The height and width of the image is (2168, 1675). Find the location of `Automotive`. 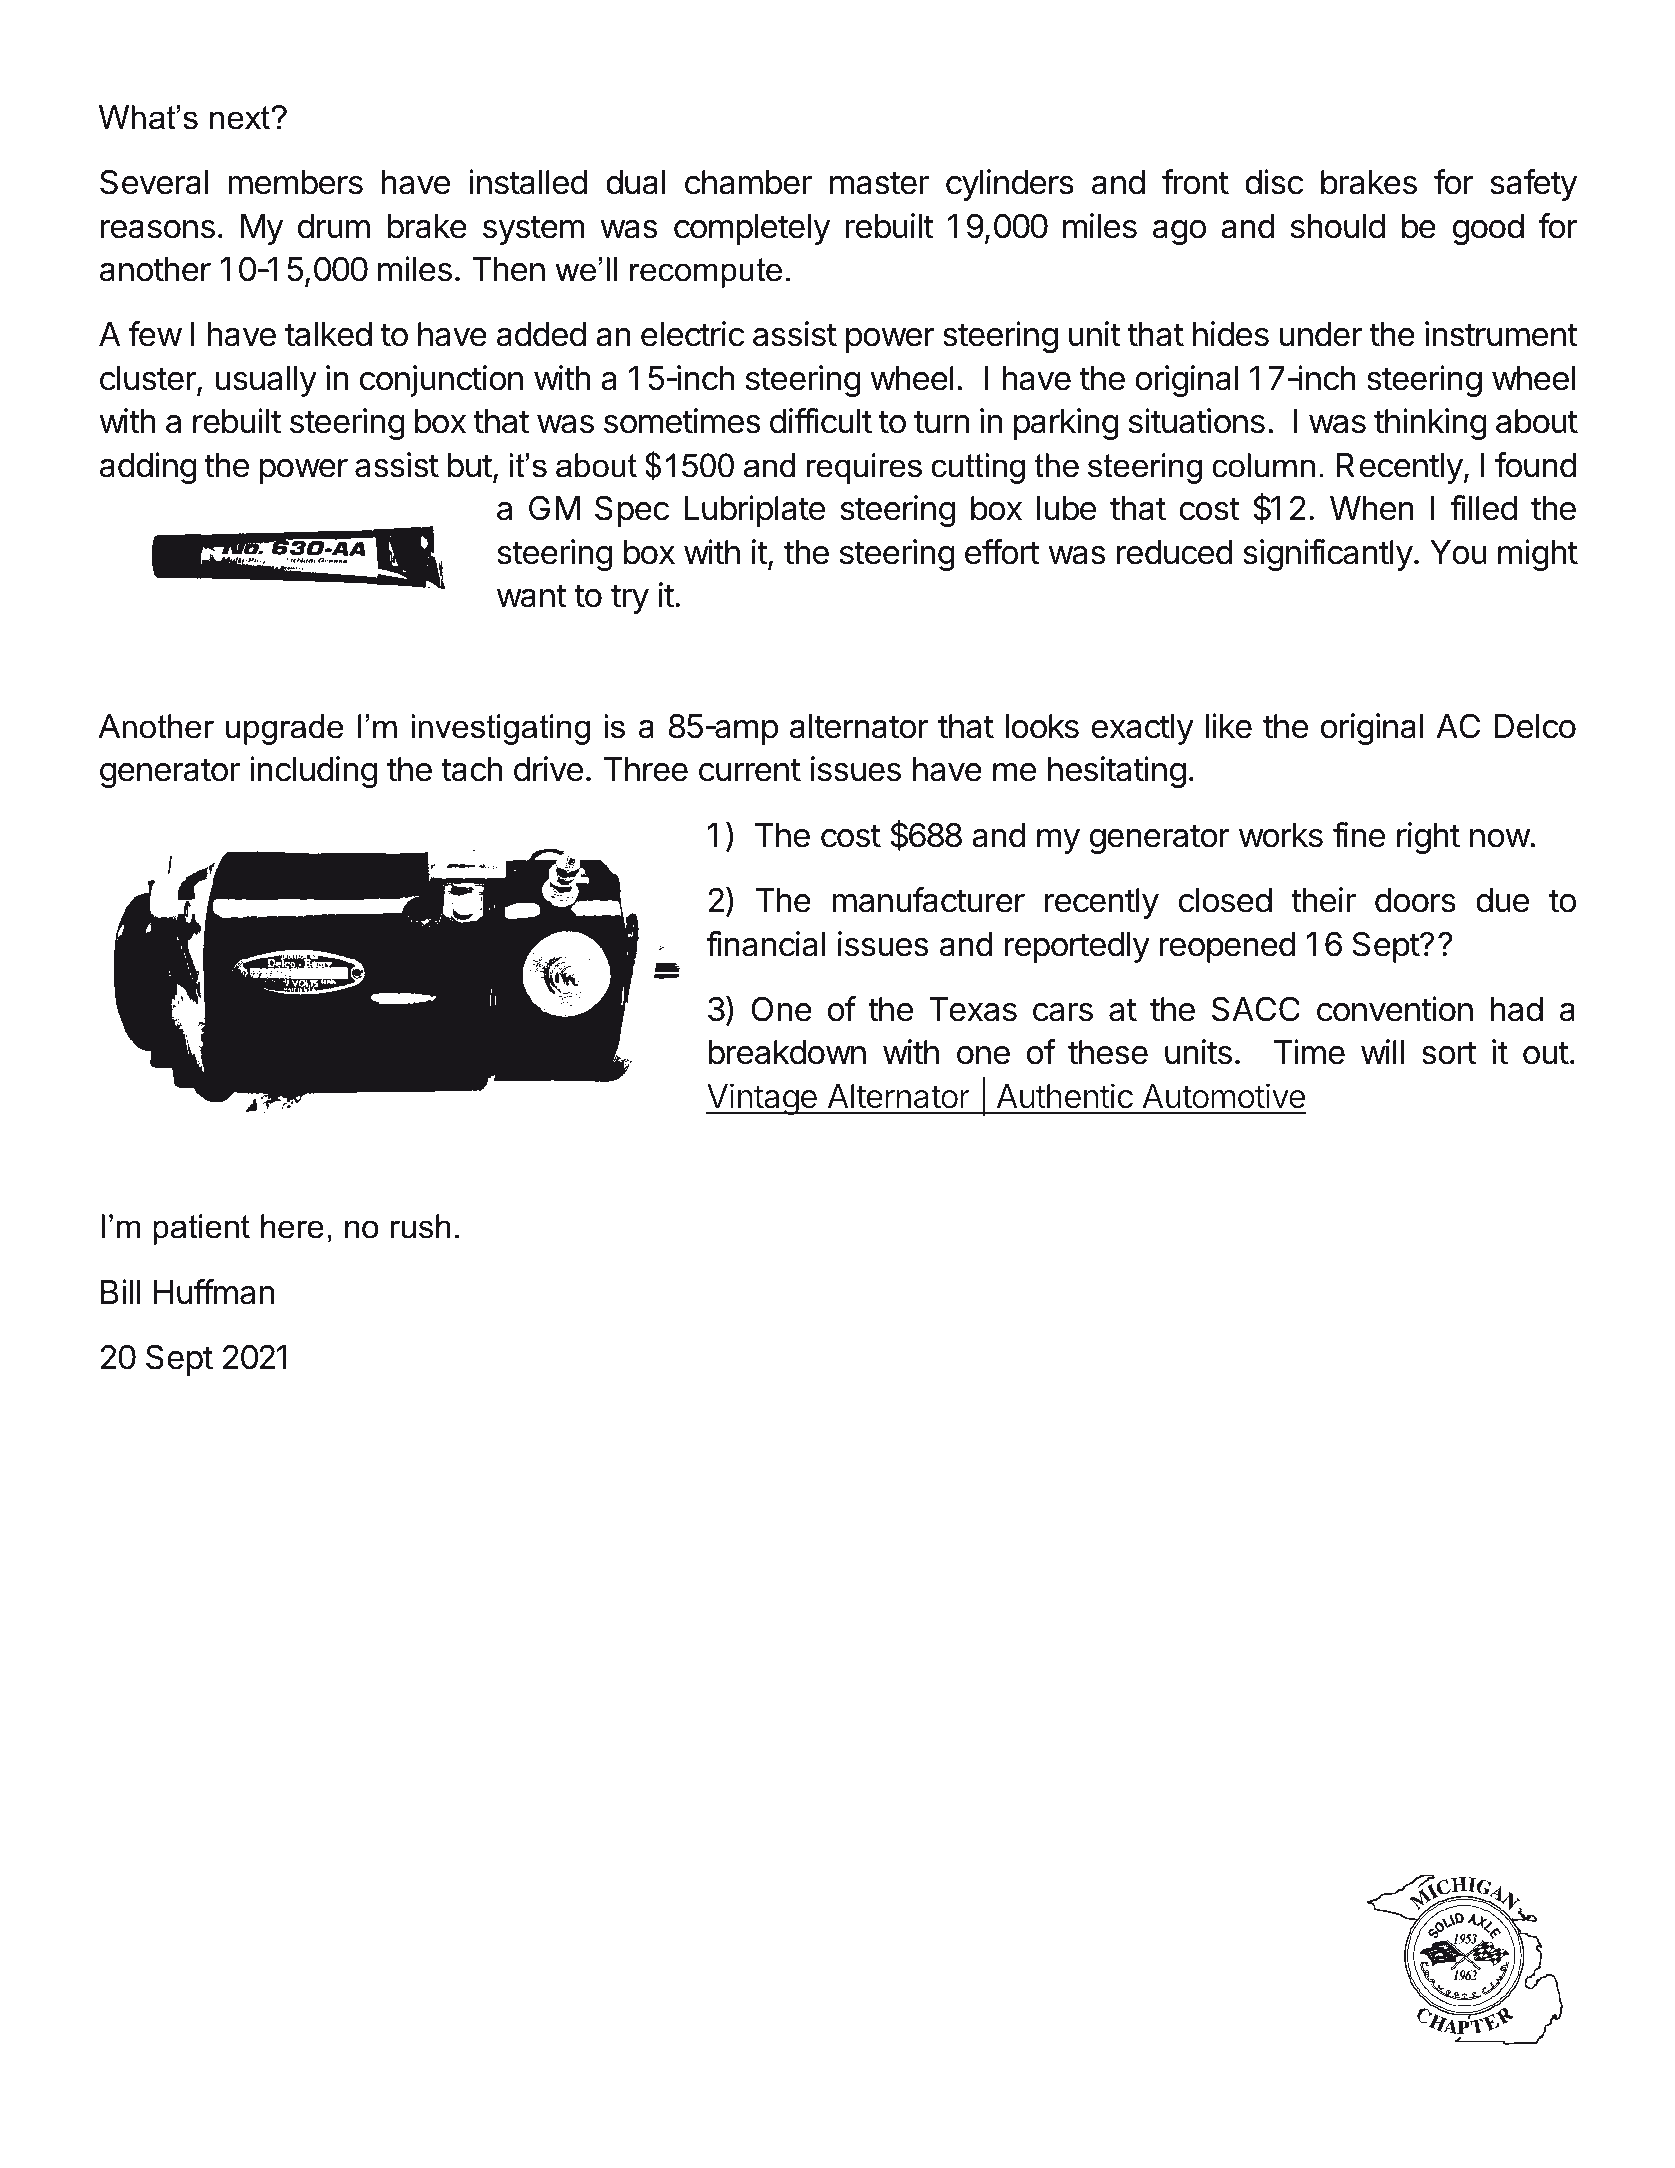

Automotive is located at coordinates (1224, 1096).
